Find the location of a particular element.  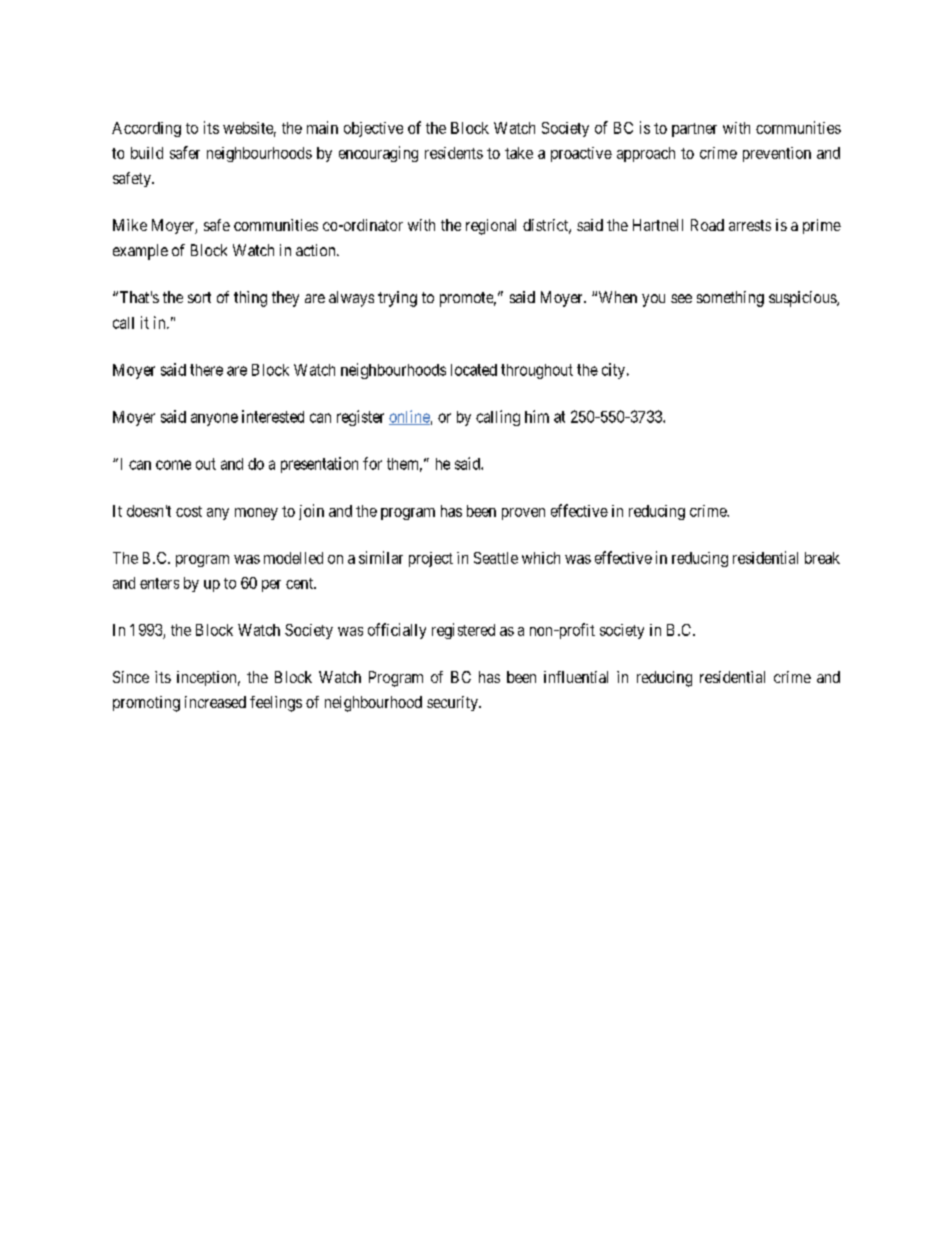

prevention is located at coordinates (777, 154).
